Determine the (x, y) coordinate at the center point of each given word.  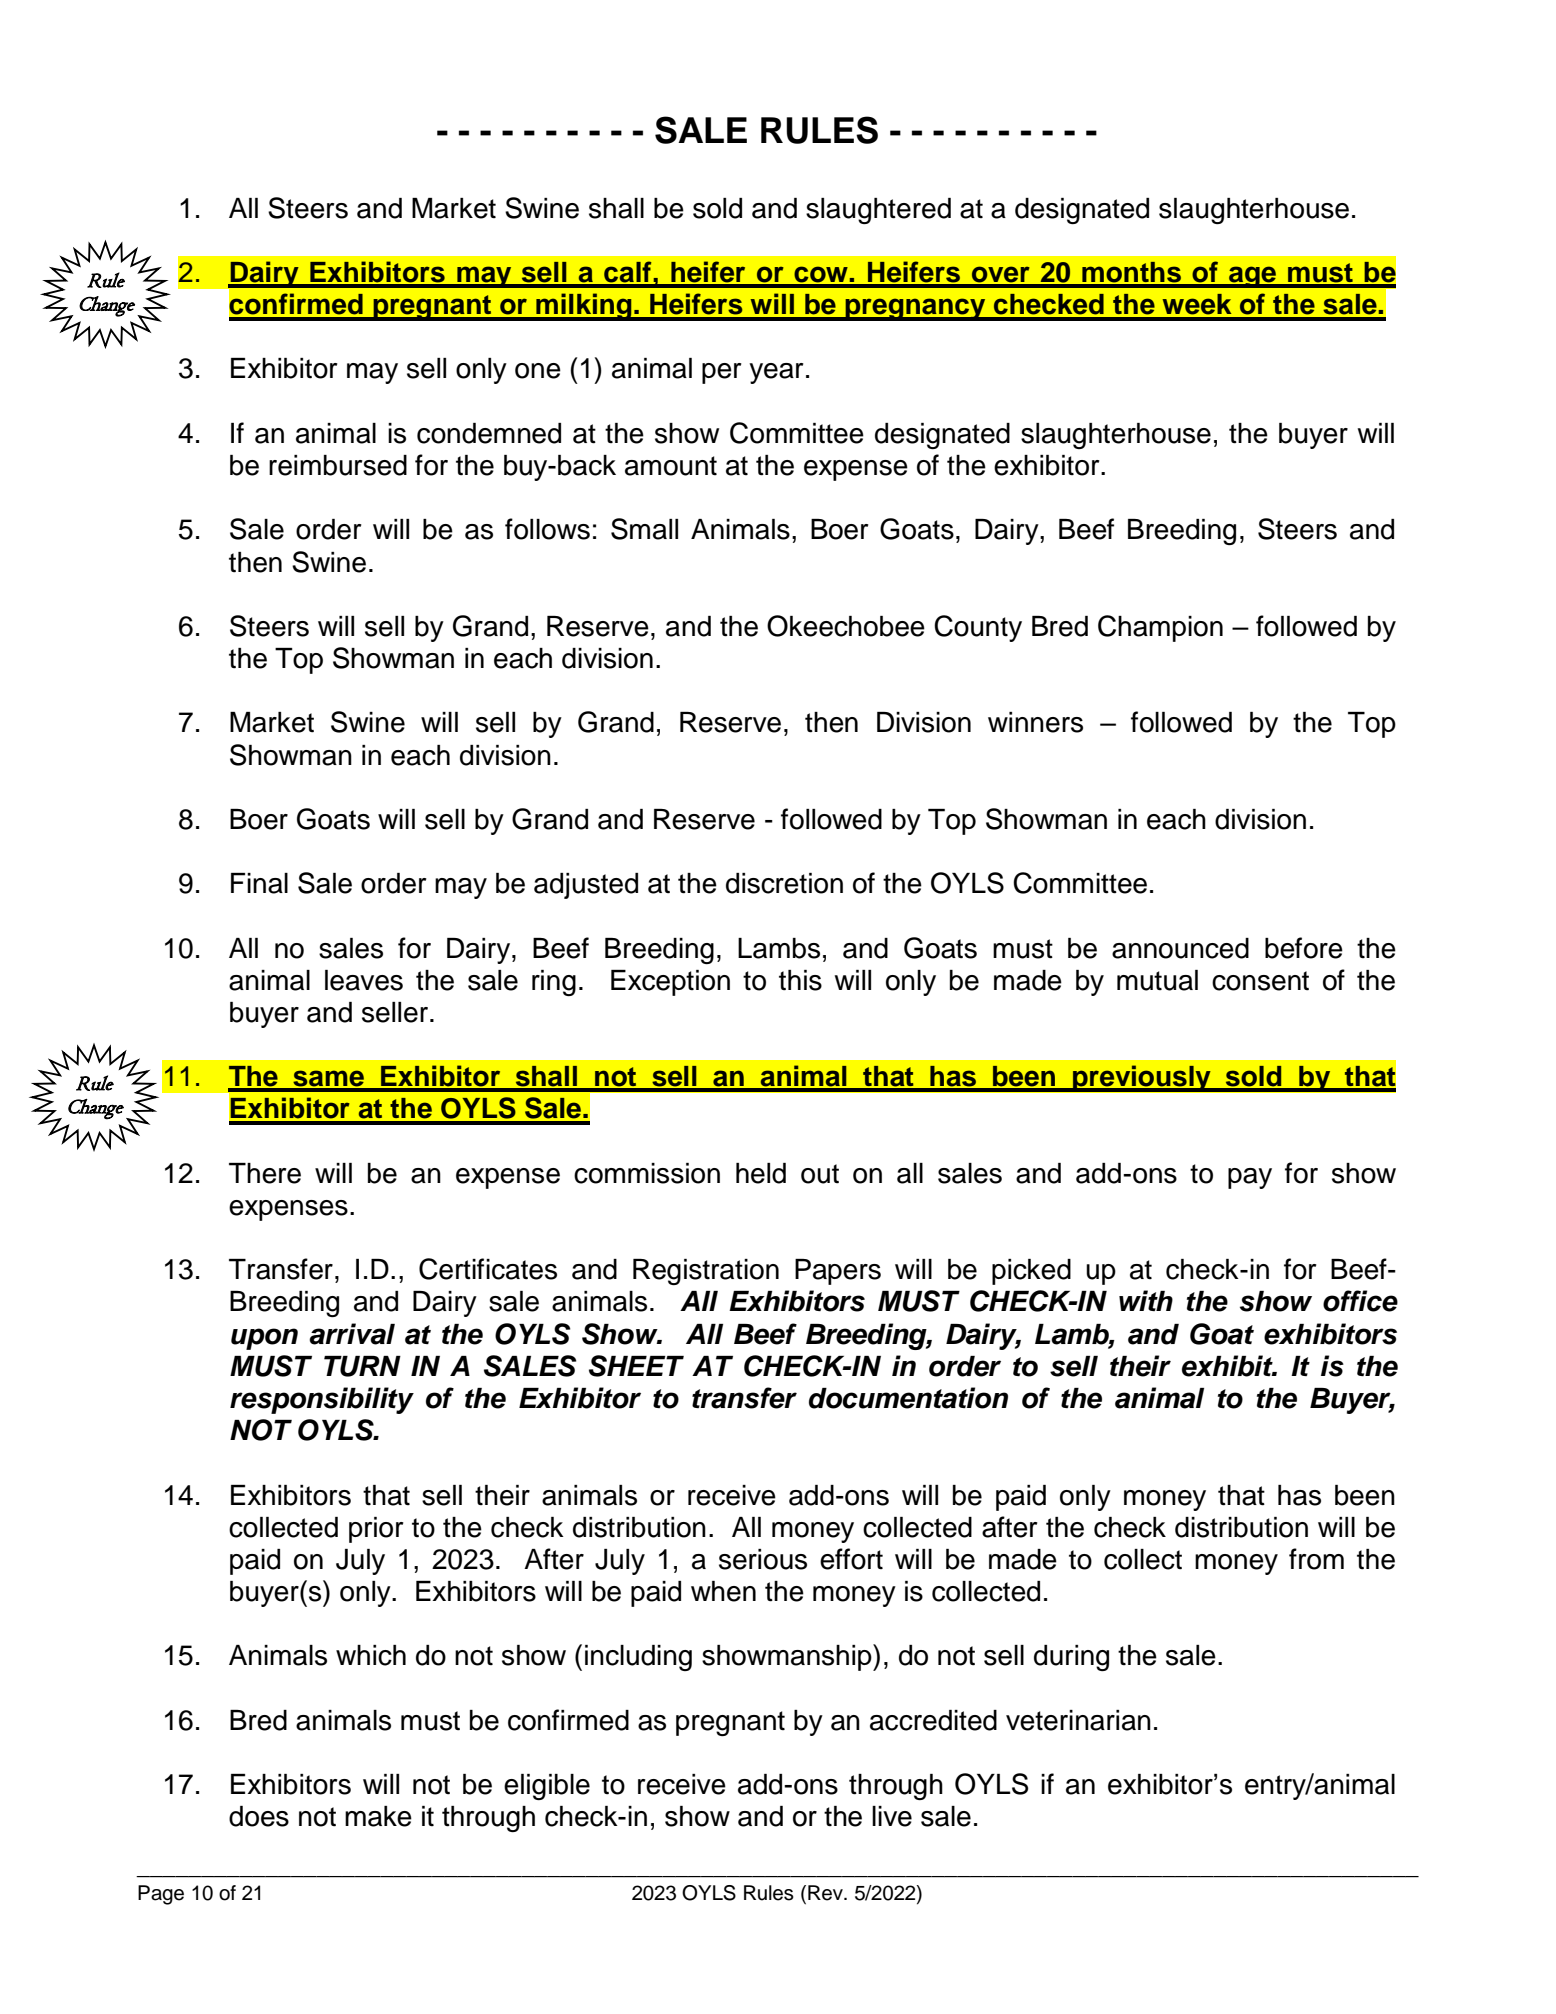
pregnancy (915, 309)
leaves (364, 980)
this (800, 980)
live (892, 1816)
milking (584, 307)
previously (1142, 1078)
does (259, 1816)
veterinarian (1078, 1720)
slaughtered (878, 211)
